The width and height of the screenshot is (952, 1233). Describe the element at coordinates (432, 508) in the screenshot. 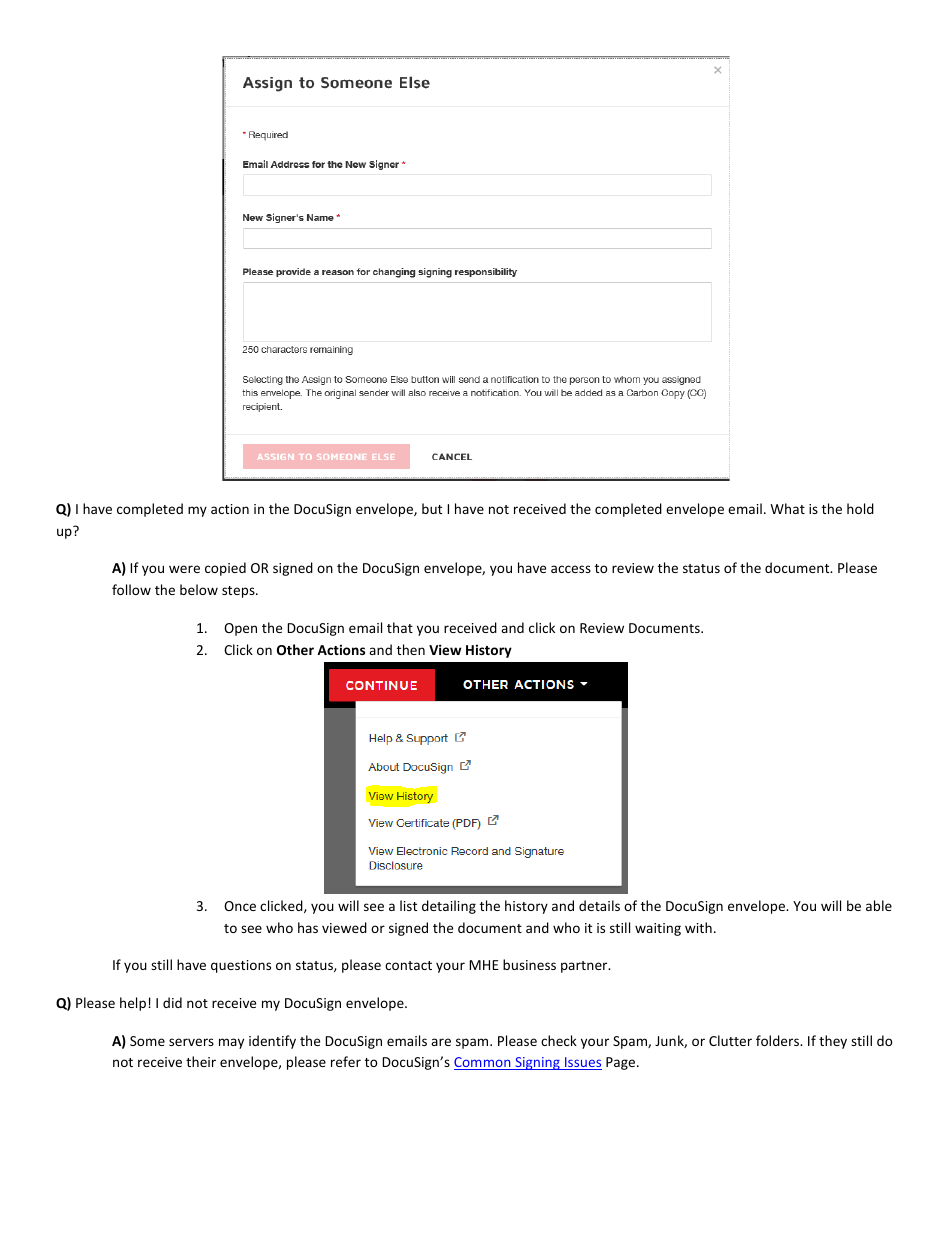

I see `but` at that location.
